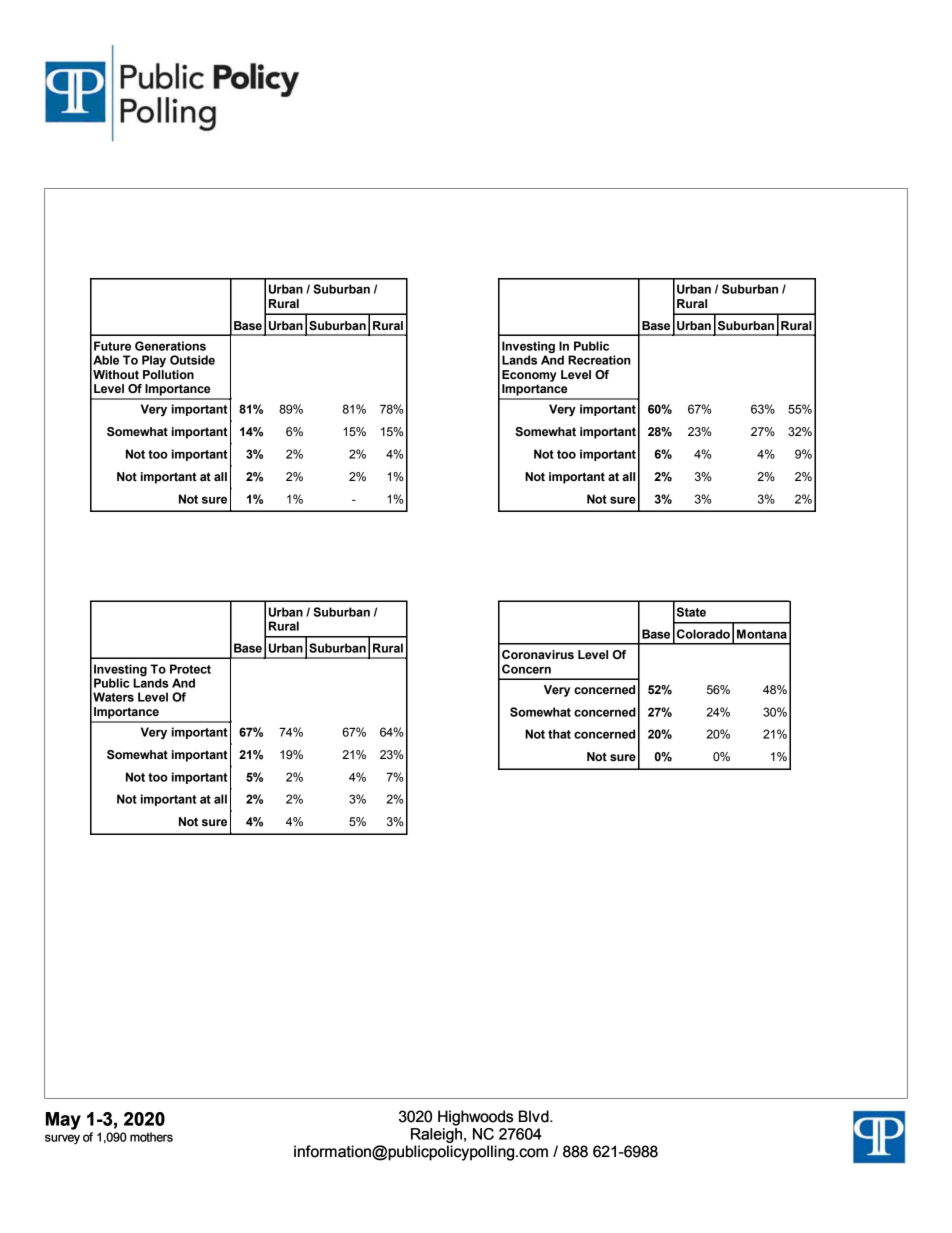 Image resolution: width=952 pixels, height=1233 pixels. Describe the element at coordinates (168, 374) in the document. I see `Pollution` at that location.
